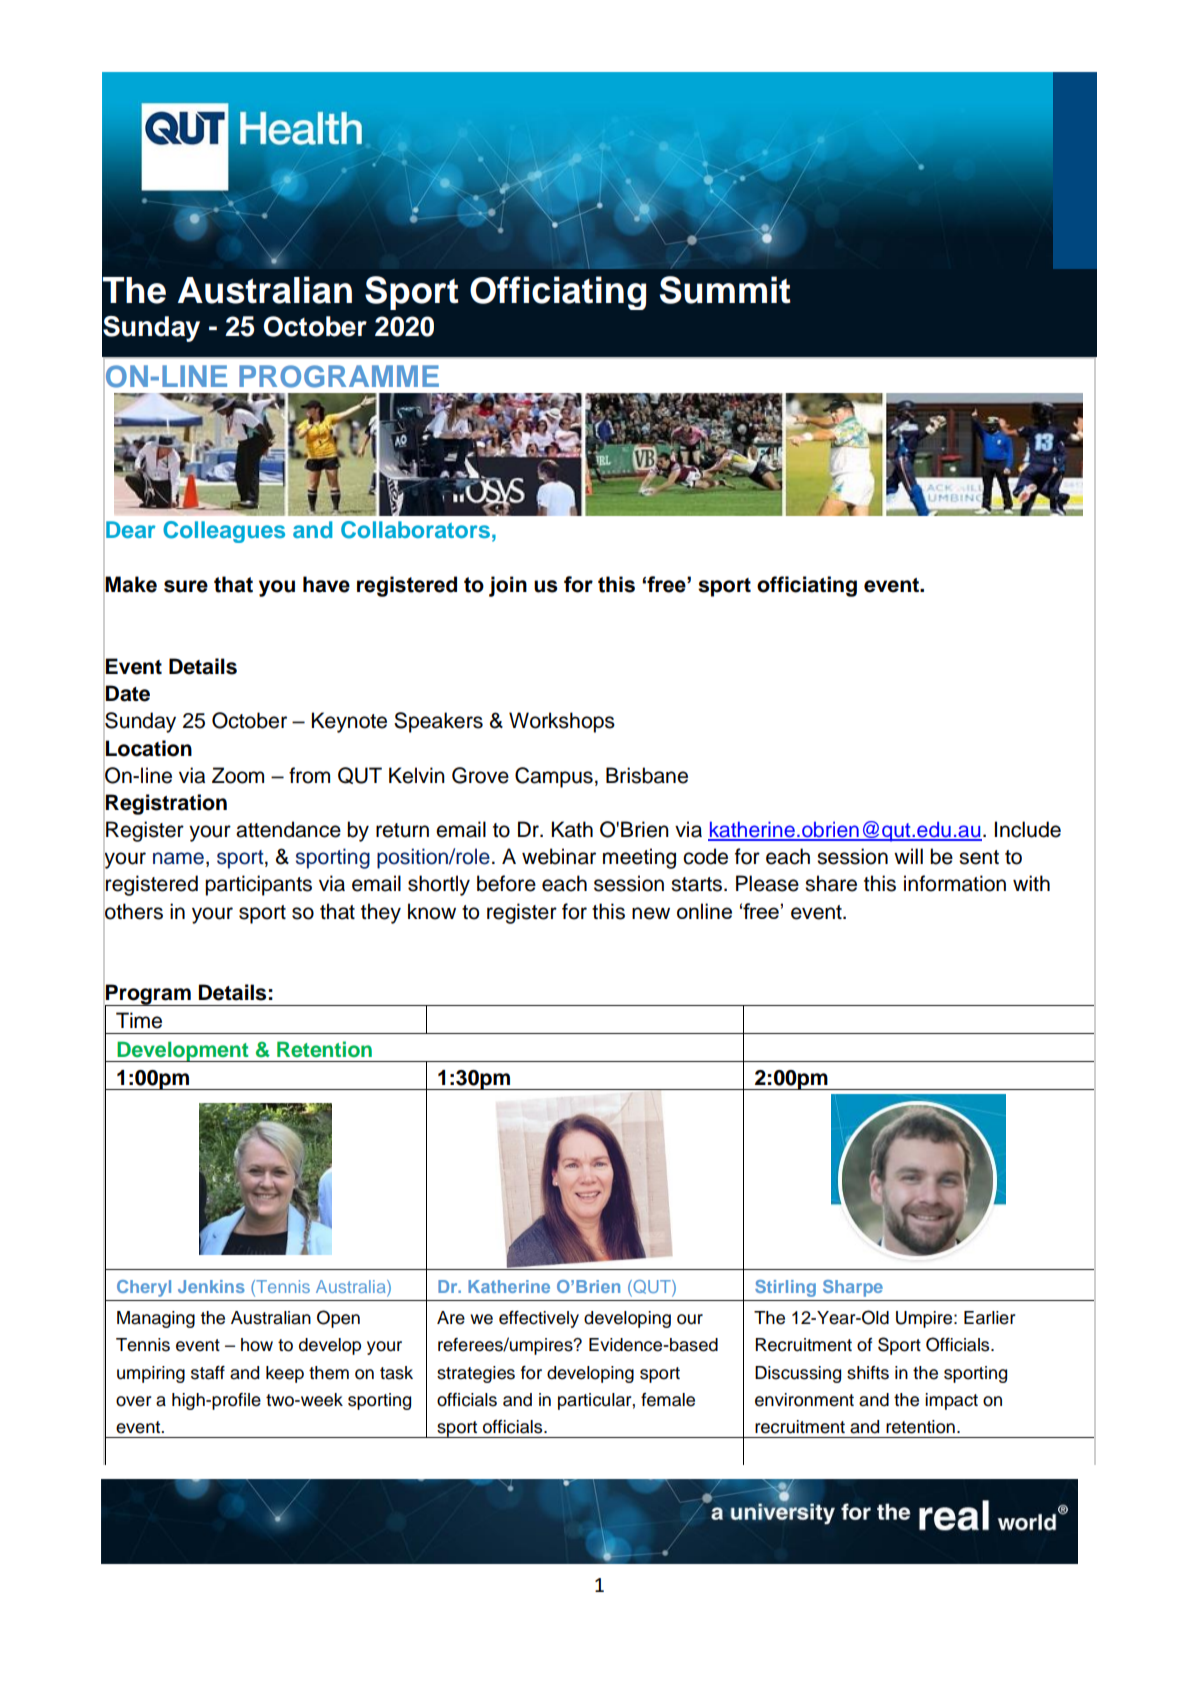  What do you see at coordinates (208, 1373) in the screenshot?
I see `staff` at bounding box center [208, 1373].
